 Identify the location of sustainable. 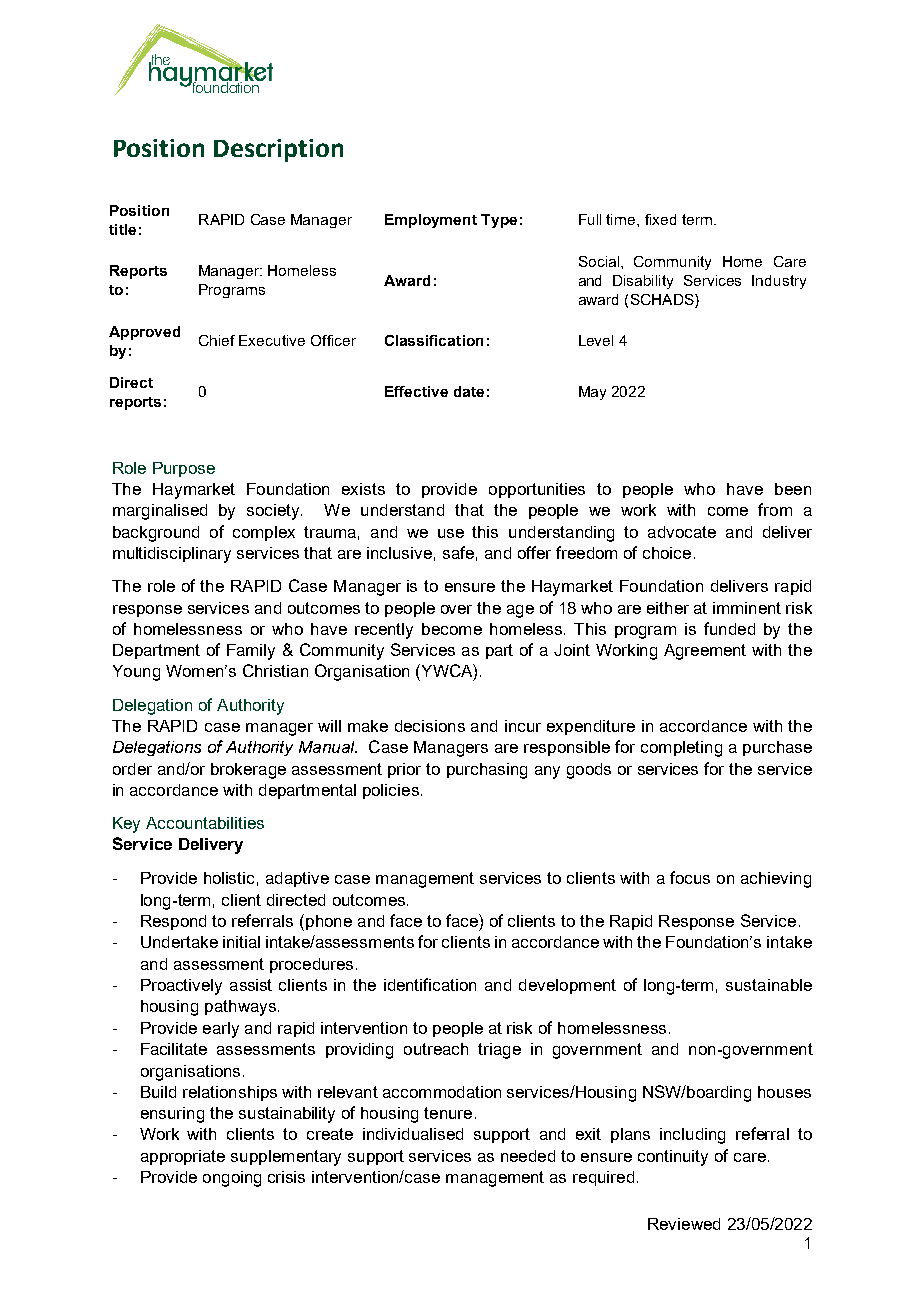
(769, 985).
